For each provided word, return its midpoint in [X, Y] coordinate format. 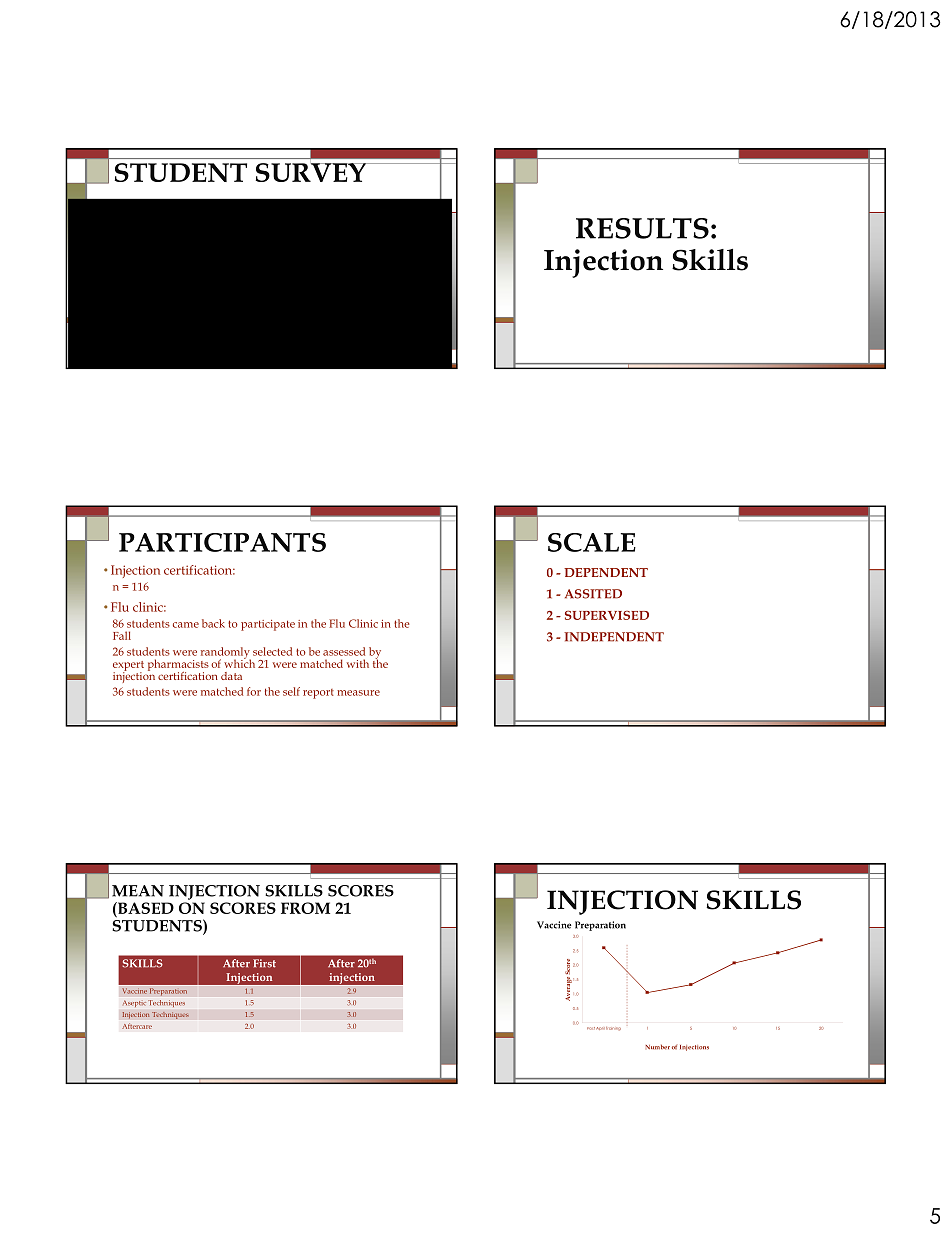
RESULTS [642, 228]
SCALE [592, 542]
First [264, 963]
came [186, 625]
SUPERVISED [607, 615]
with [358, 663]
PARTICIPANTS [222, 542]
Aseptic [134, 1004]
